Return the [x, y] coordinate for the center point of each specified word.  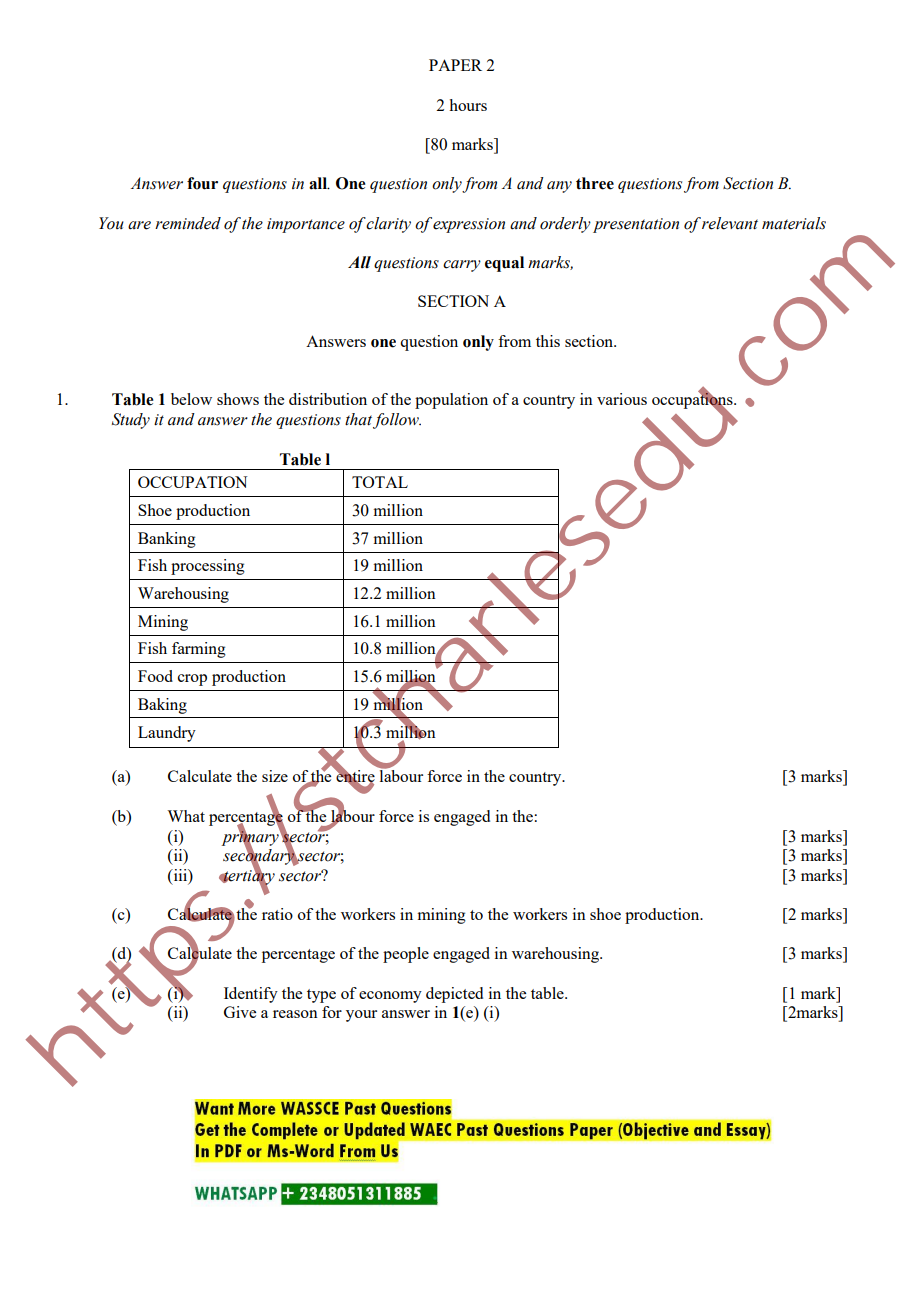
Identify [251, 995]
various [622, 399]
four [202, 183]
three [595, 183]
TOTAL [380, 482]
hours [468, 105]
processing [208, 567]
